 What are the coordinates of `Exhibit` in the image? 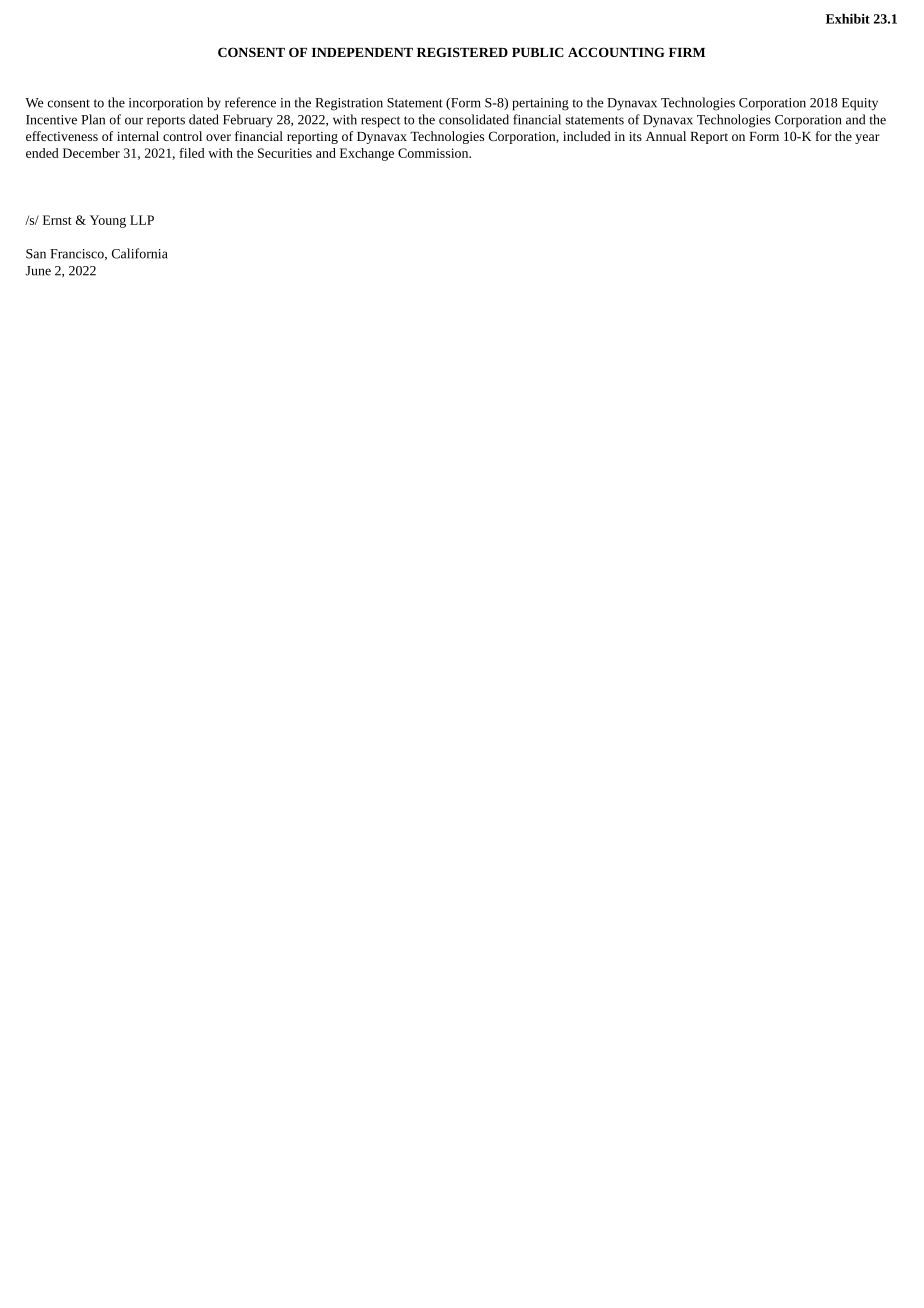 It's located at (848, 18).
